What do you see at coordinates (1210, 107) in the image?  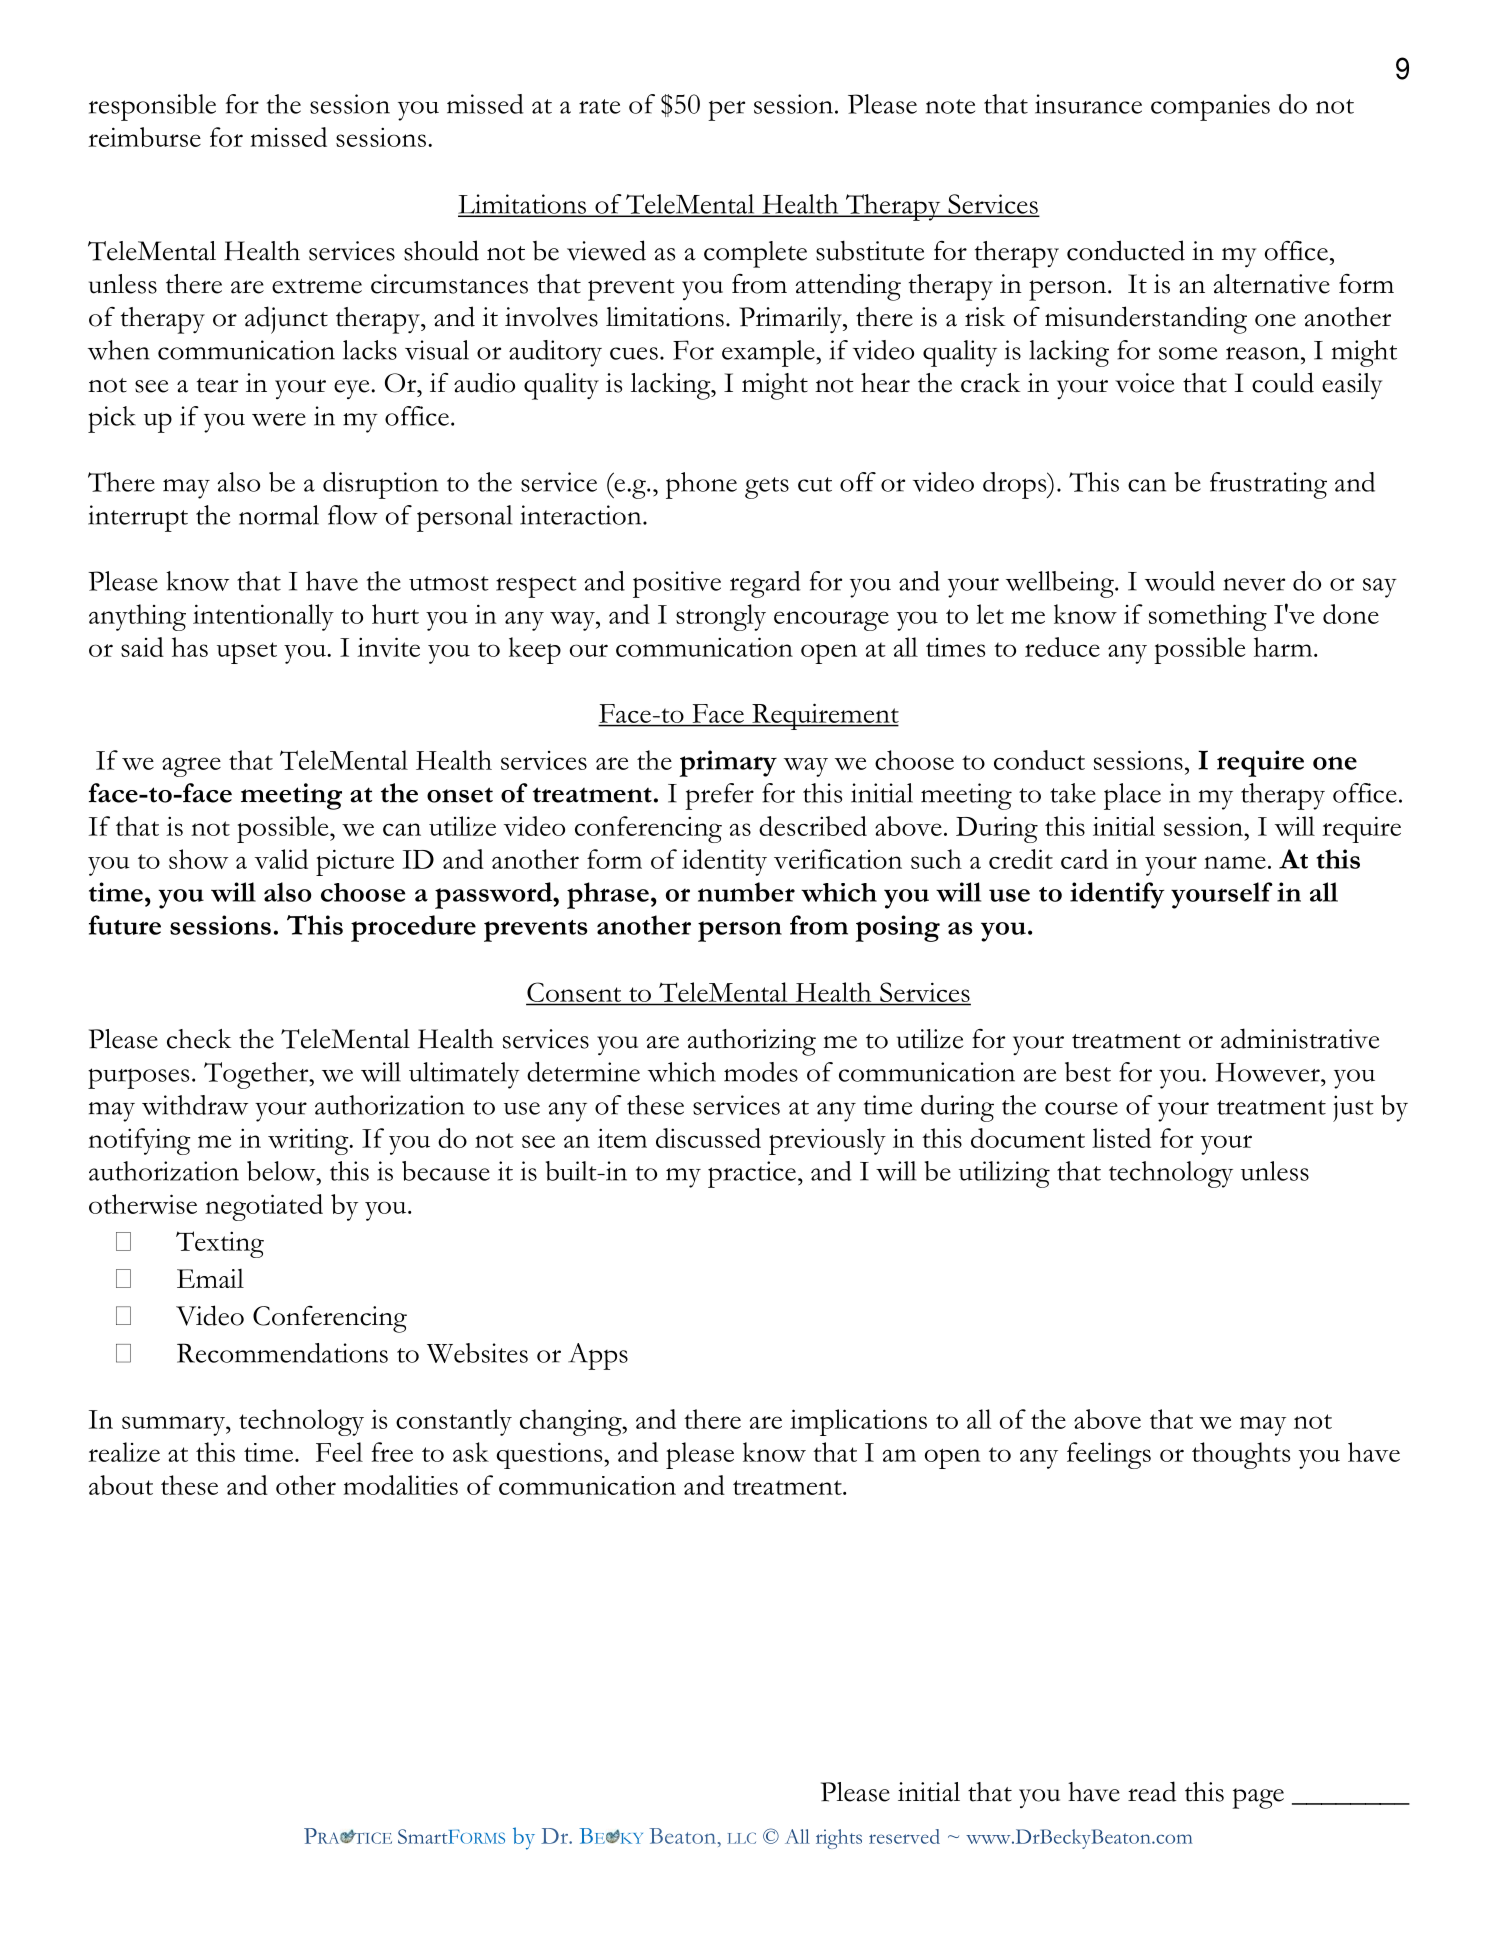 I see `companies` at bounding box center [1210, 107].
